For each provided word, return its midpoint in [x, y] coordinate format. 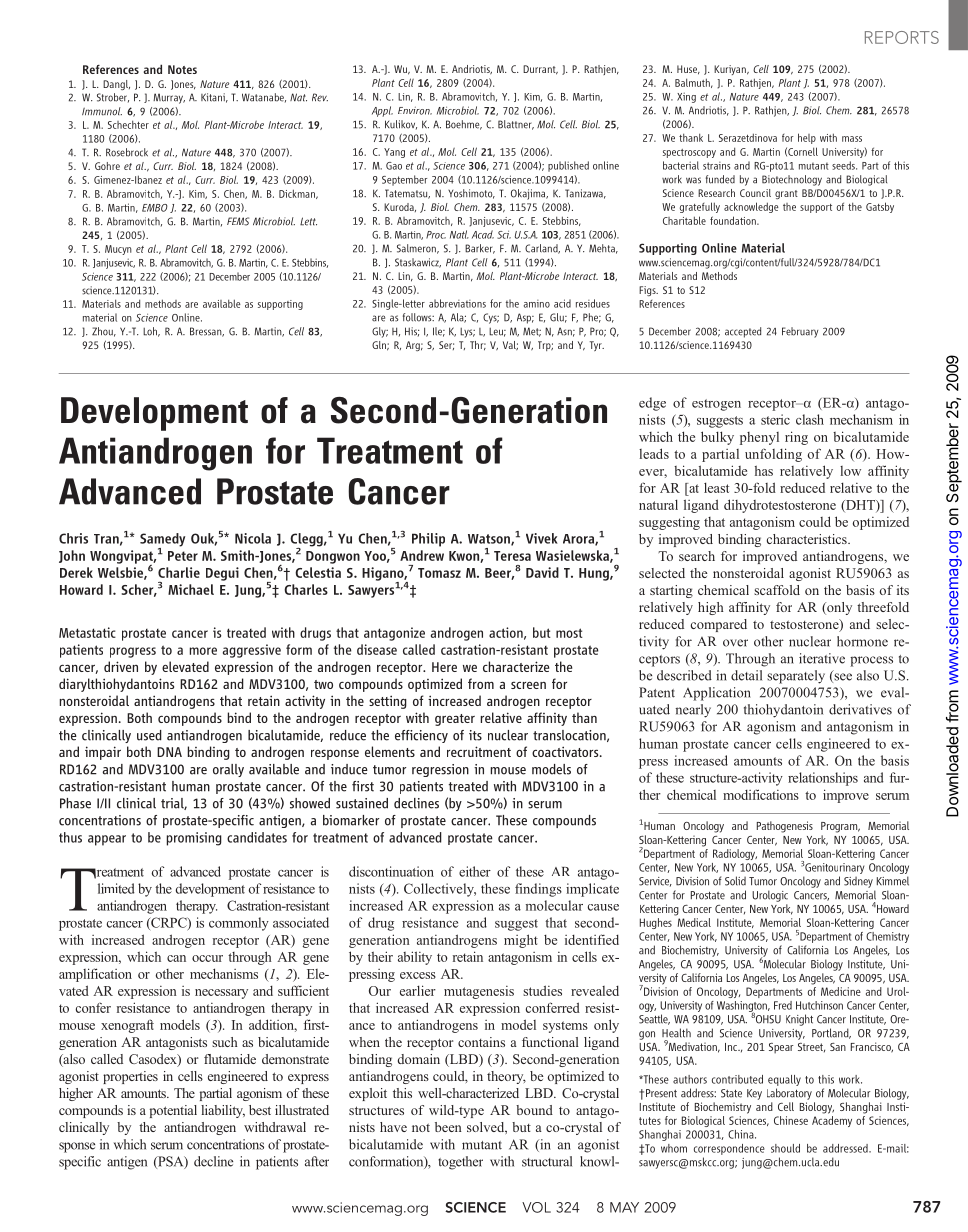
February [800, 332]
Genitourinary [834, 868]
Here [444, 667]
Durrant [540, 70]
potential [173, 1111]
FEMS [238, 221]
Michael [191, 589]
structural [547, 1161]
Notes [182, 69]
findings [538, 890]
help [807, 138]
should [785, 1148]
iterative [822, 658]
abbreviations [457, 303]
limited [116, 888]
